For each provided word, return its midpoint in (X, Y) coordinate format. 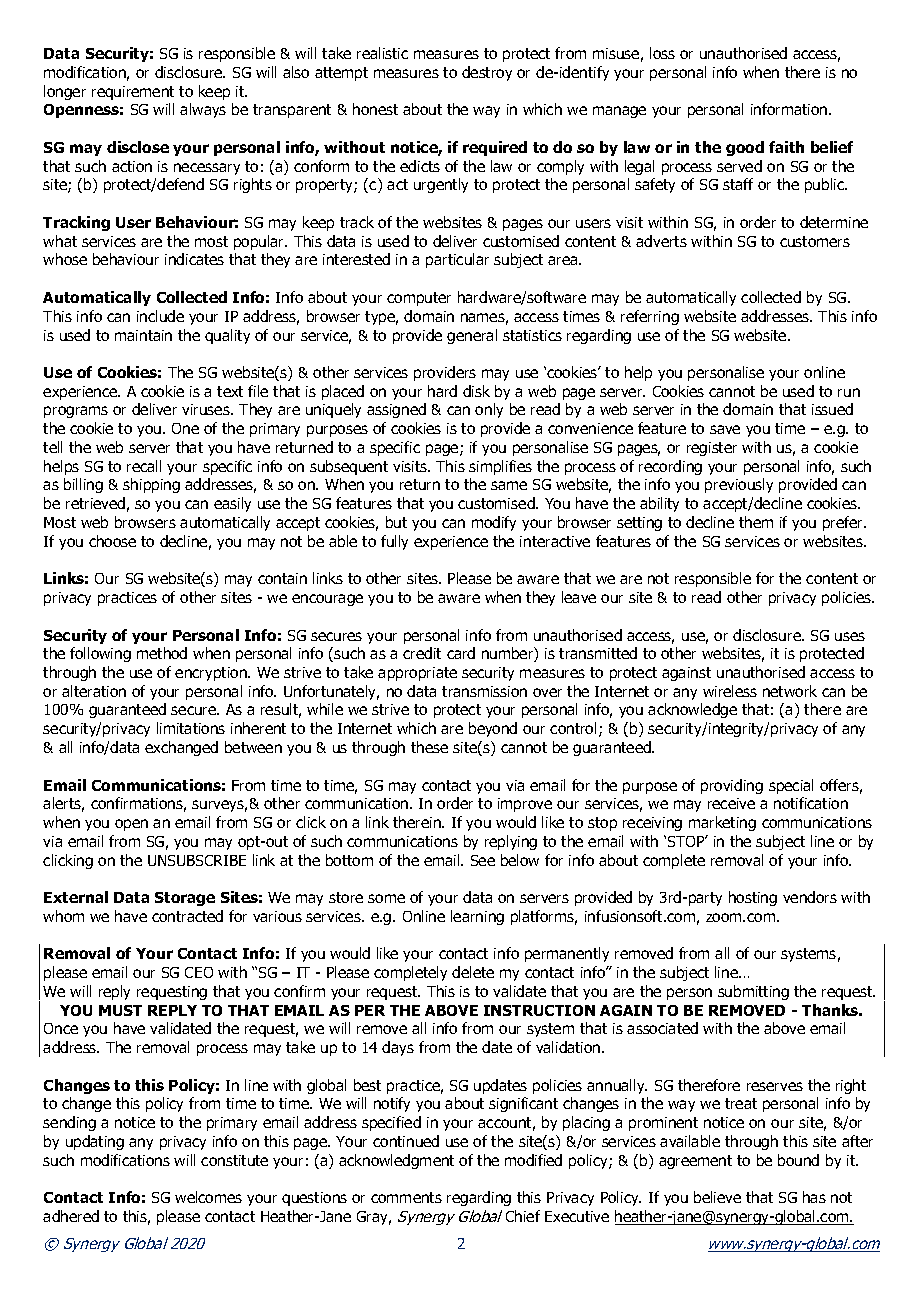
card (461, 653)
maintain (143, 335)
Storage (185, 899)
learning (477, 917)
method (162, 653)
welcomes (208, 1197)
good (745, 148)
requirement (133, 93)
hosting (753, 898)
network (790, 691)
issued (832, 409)
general (472, 336)
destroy (487, 73)
